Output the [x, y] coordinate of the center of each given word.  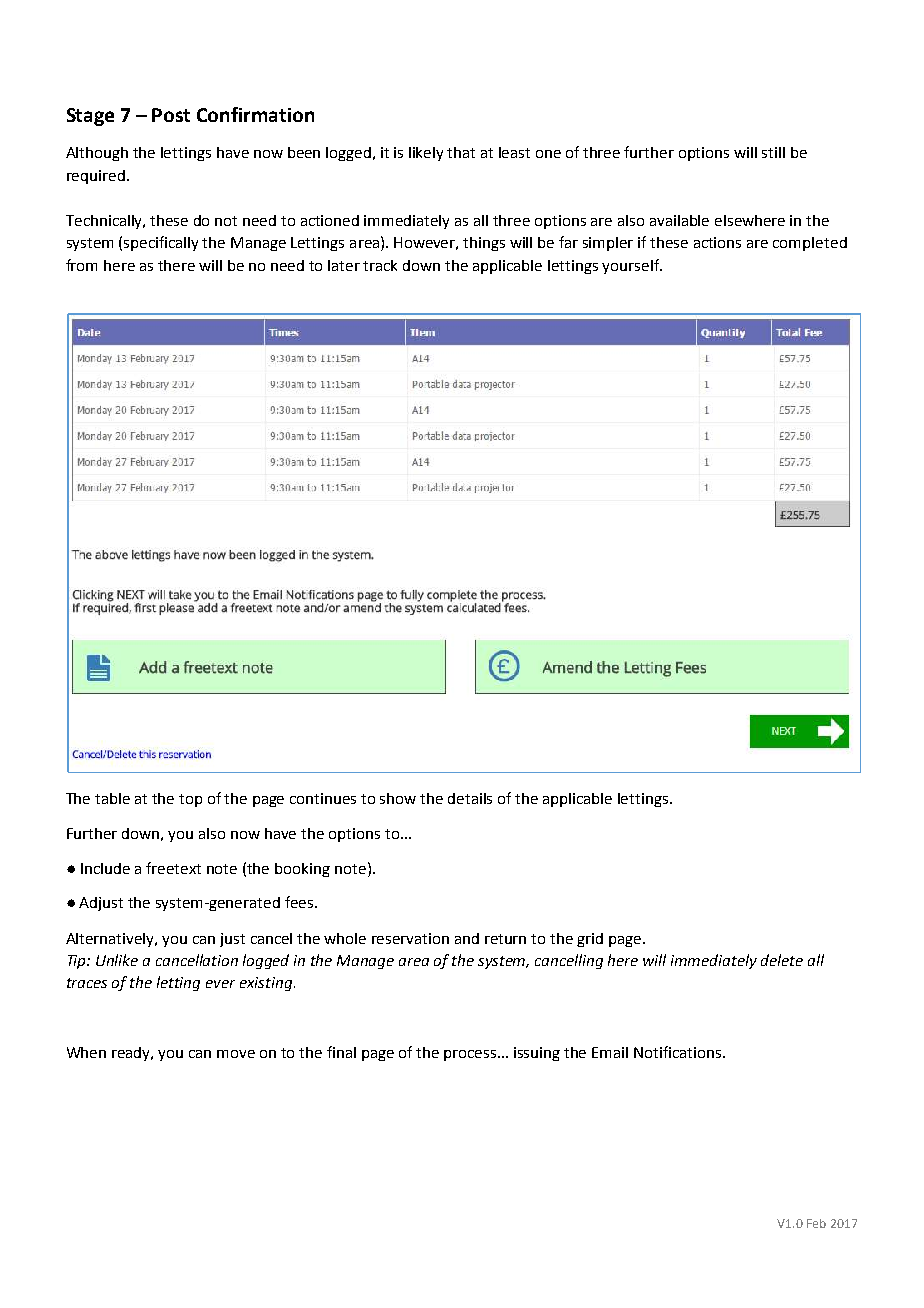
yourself [631, 266]
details [470, 798]
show [398, 798]
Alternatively [111, 940]
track [380, 265]
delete [782, 960]
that [461, 152]
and [467, 938]
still [773, 152]
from [81, 265]
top [190, 800]
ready [132, 1054]
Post [171, 115]
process [471, 1055]
